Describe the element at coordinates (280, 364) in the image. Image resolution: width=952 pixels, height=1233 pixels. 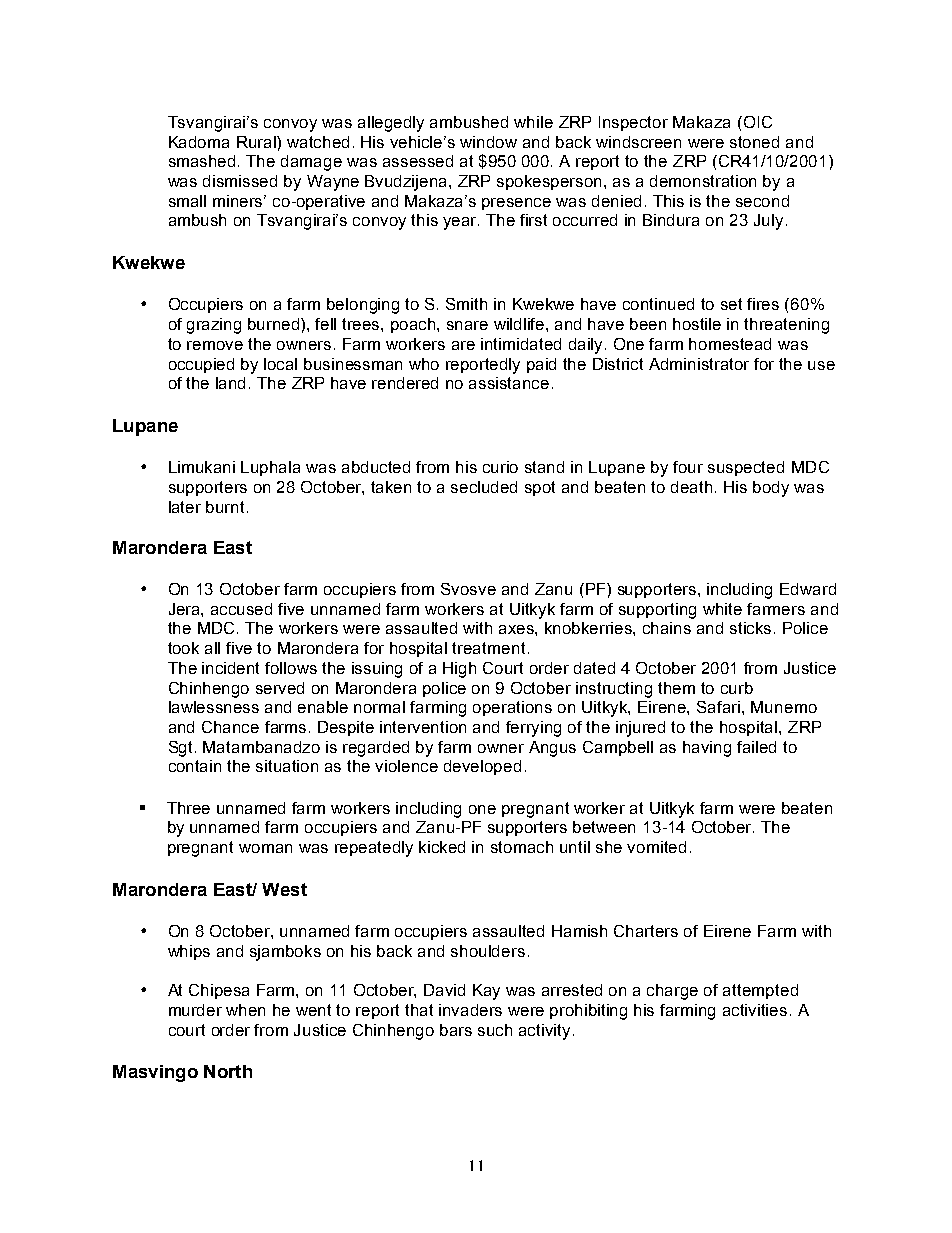
I see `local` at that location.
